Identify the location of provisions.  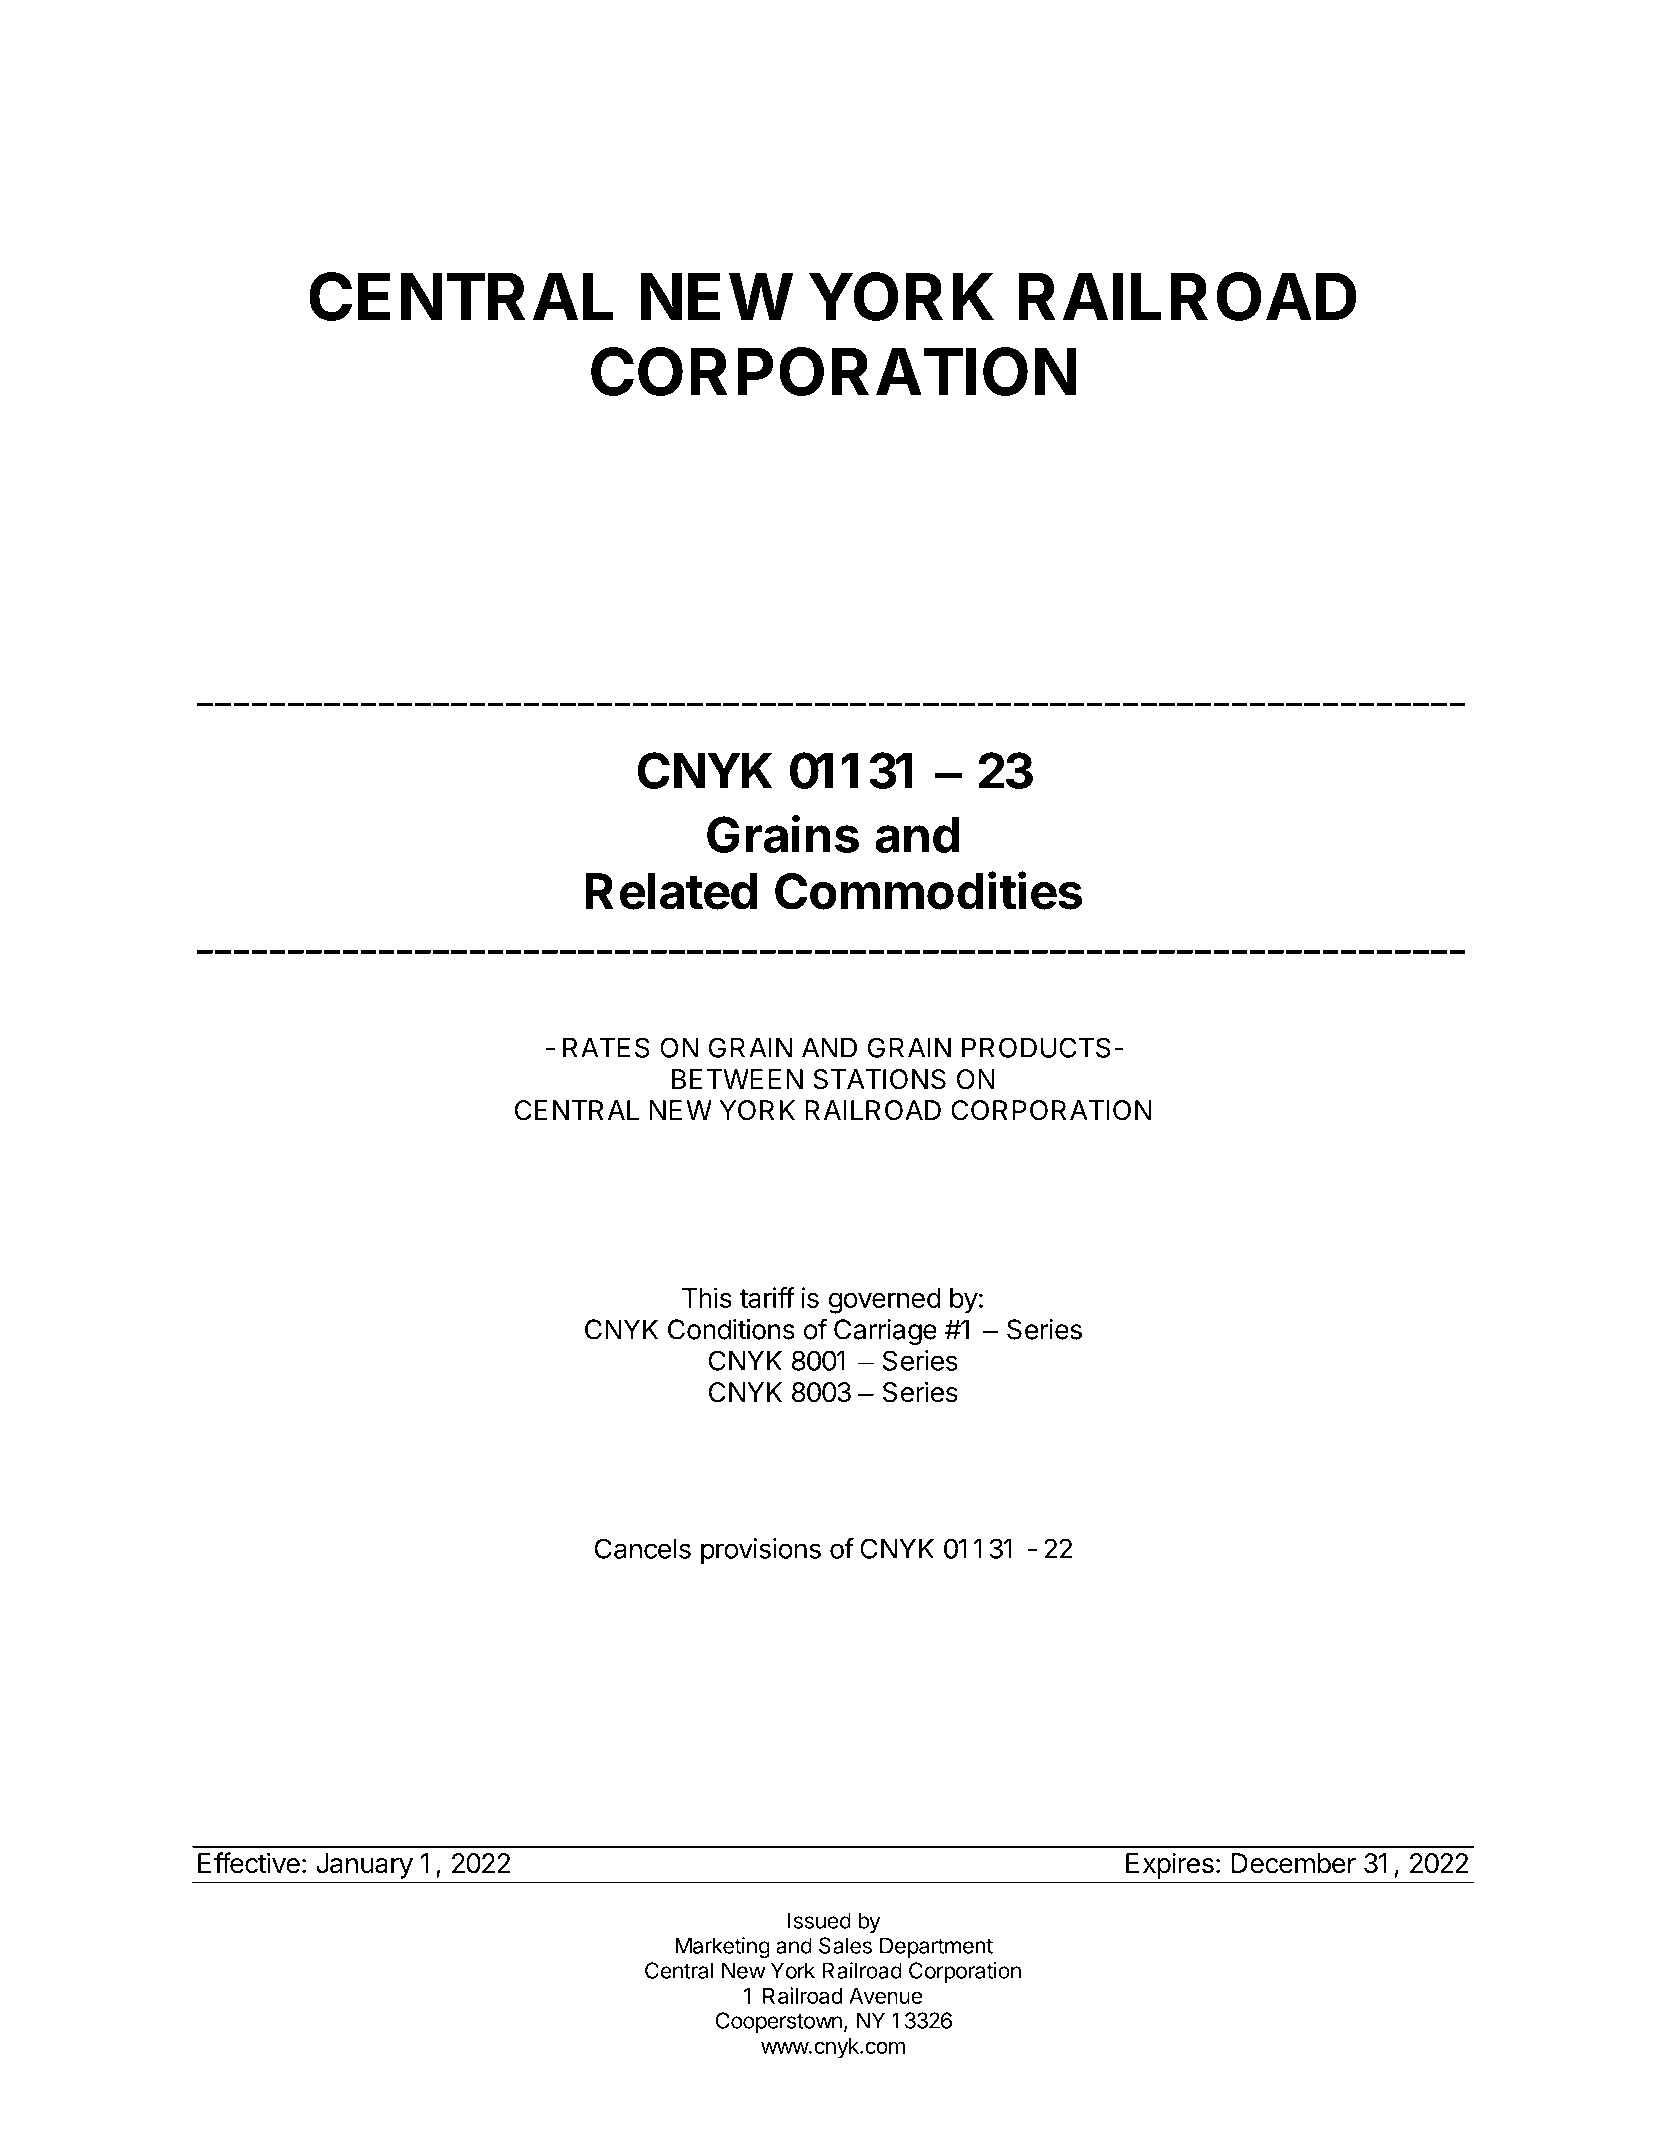
(761, 1551).
